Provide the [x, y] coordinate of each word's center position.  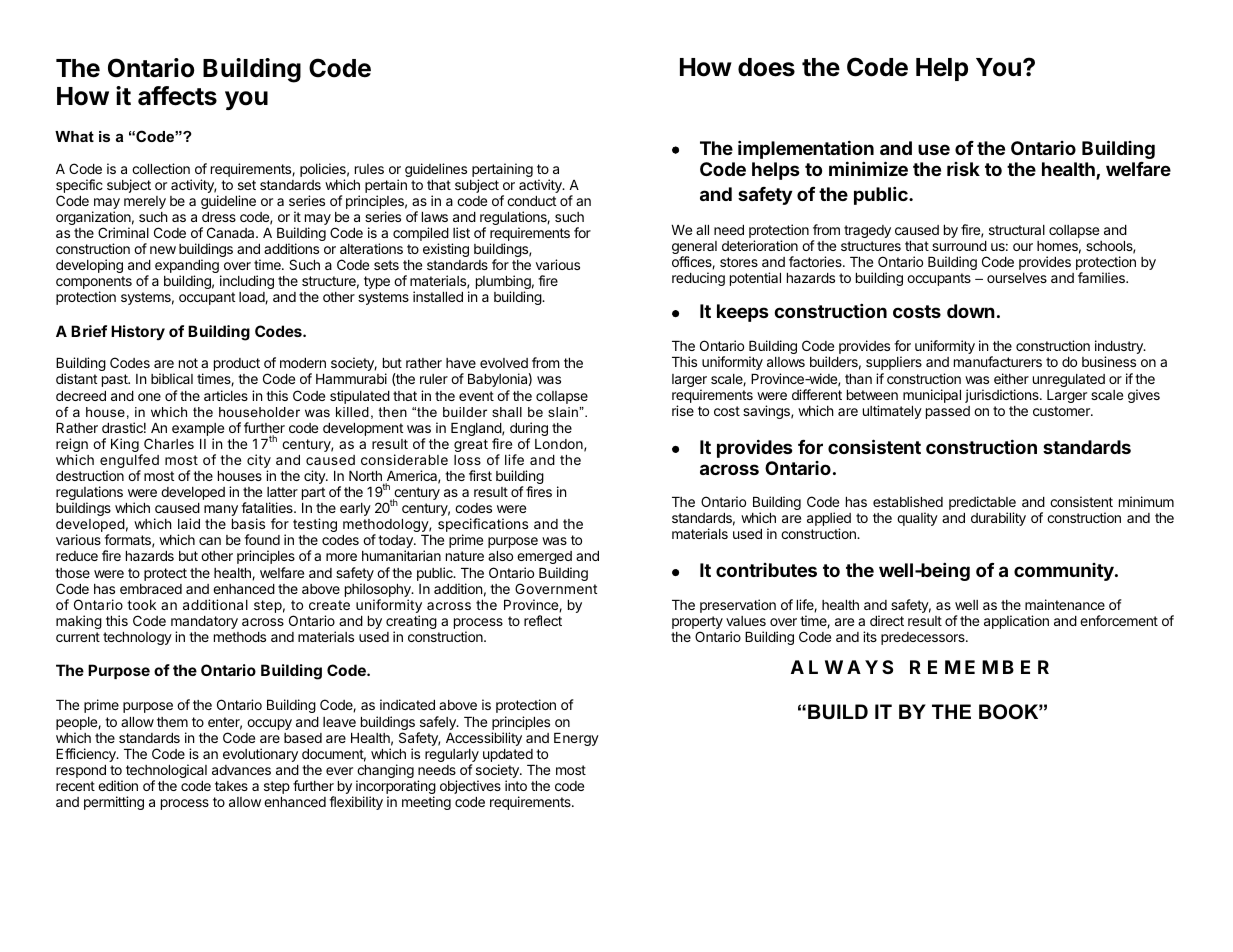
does [766, 67]
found [262, 539]
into [516, 785]
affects [177, 96]
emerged [544, 559]
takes [231, 786]
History [138, 332]
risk [963, 169]
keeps [743, 313]
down [971, 311]
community [1065, 572]
